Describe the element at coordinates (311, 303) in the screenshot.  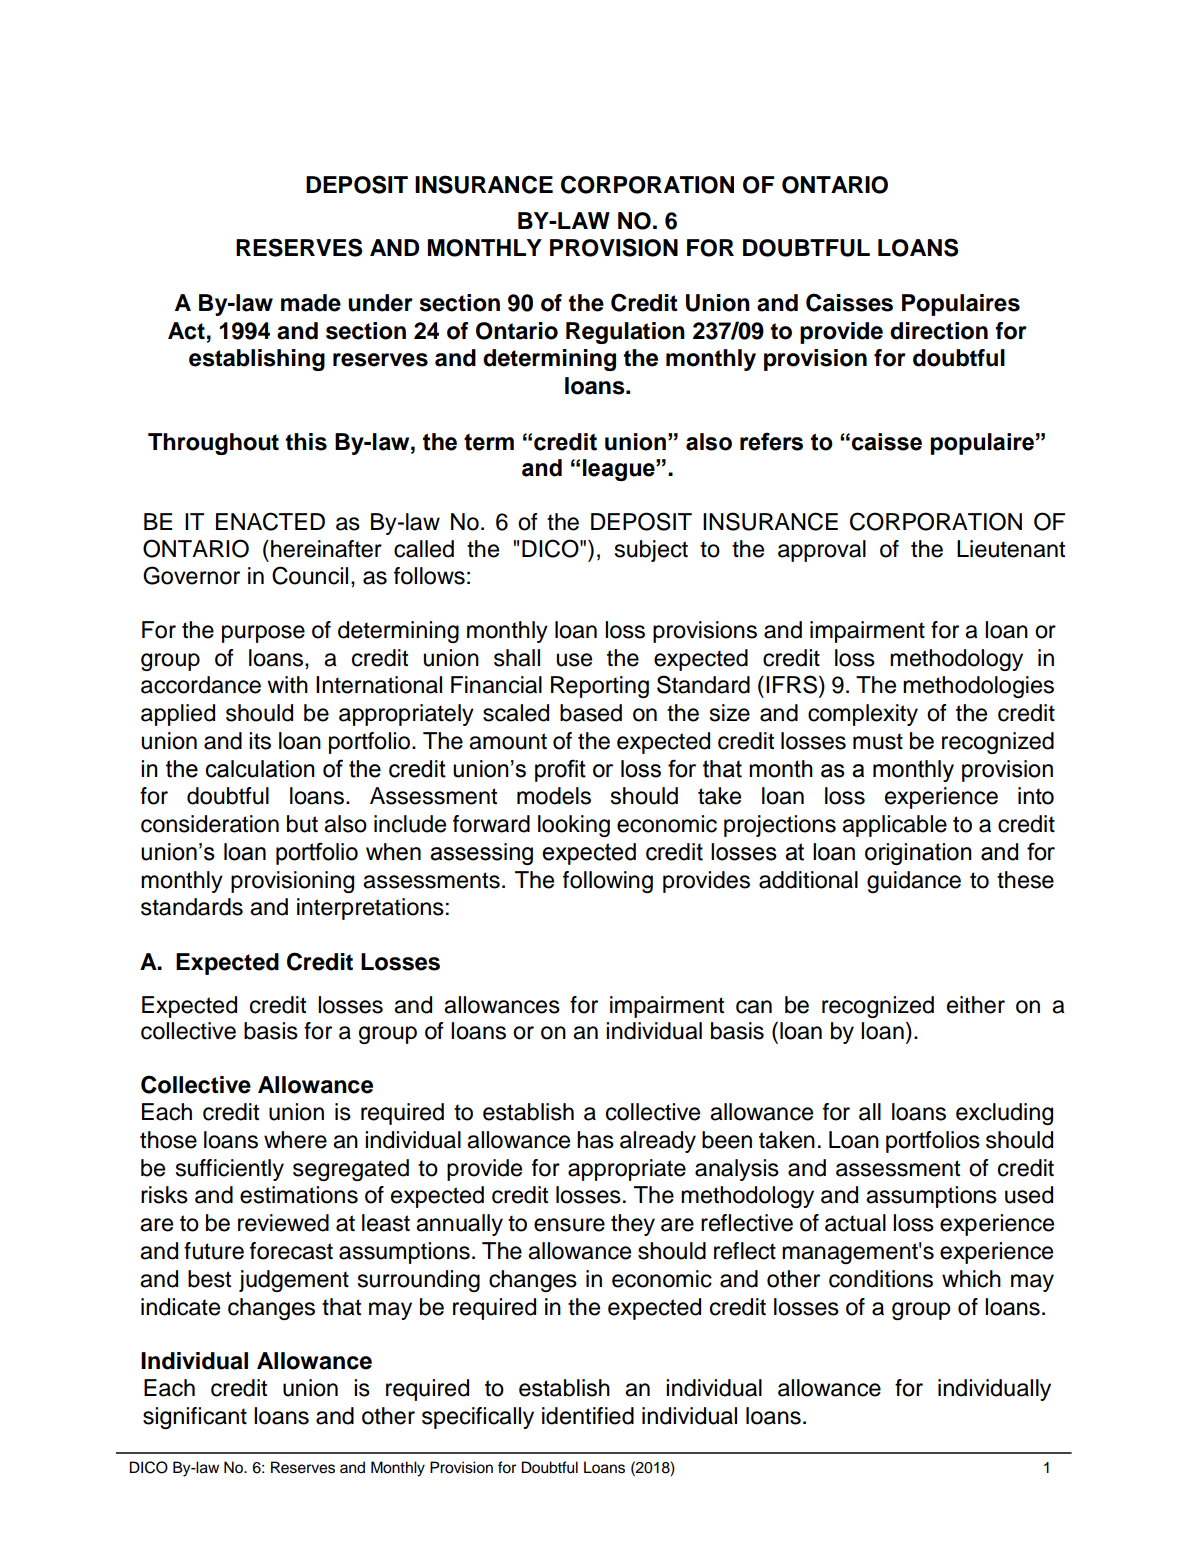
I see `made` at that location.
